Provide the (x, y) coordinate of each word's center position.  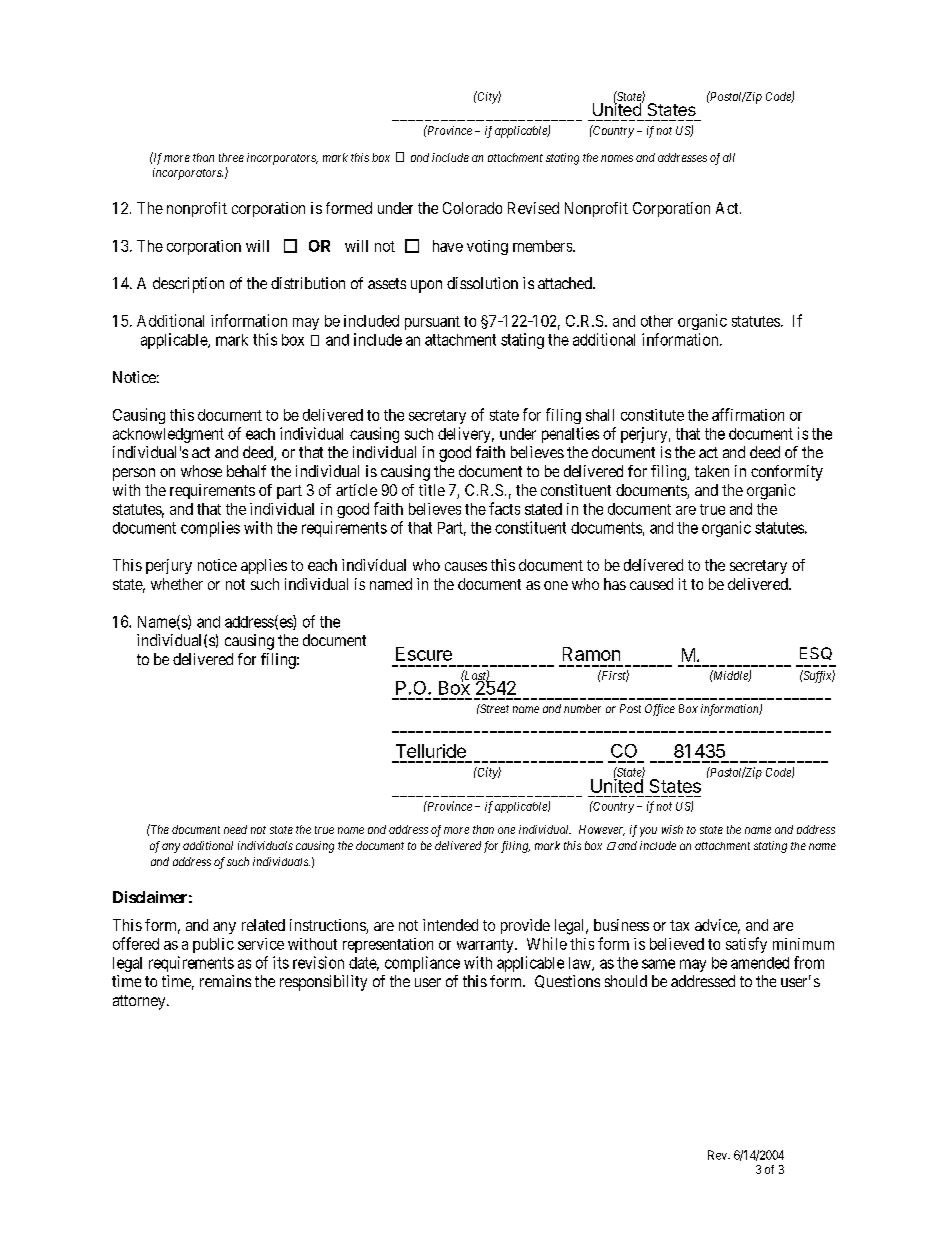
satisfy (746, 945)
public (213, 945)
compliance (422, 964)
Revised (533, 208)
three (231, 157)
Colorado (472, 208)
